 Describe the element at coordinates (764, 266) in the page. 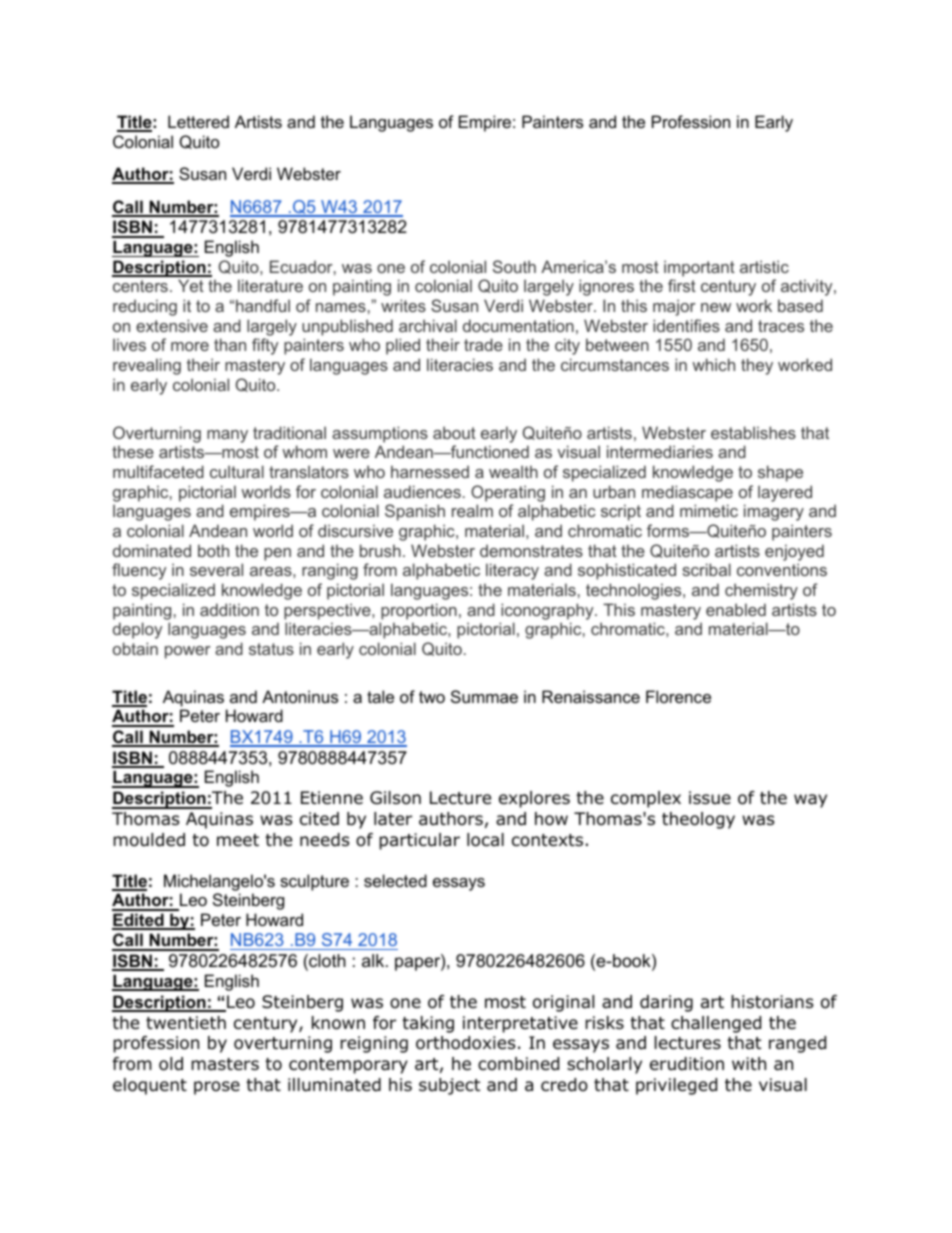

I see `artistic` at that location.
